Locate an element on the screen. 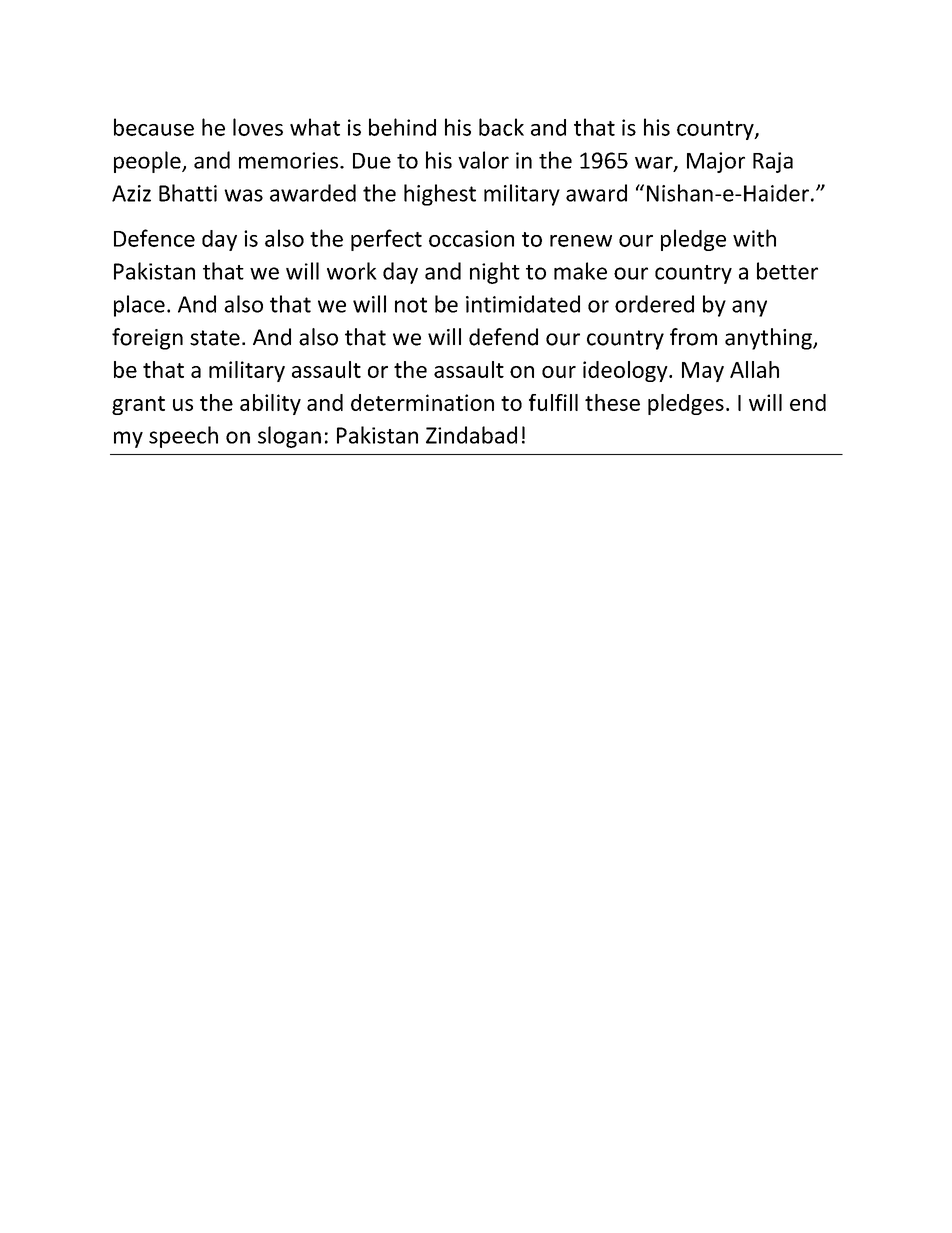 This screenshot has height=1233, width=952. speech is located at coordinates (183, 437).
